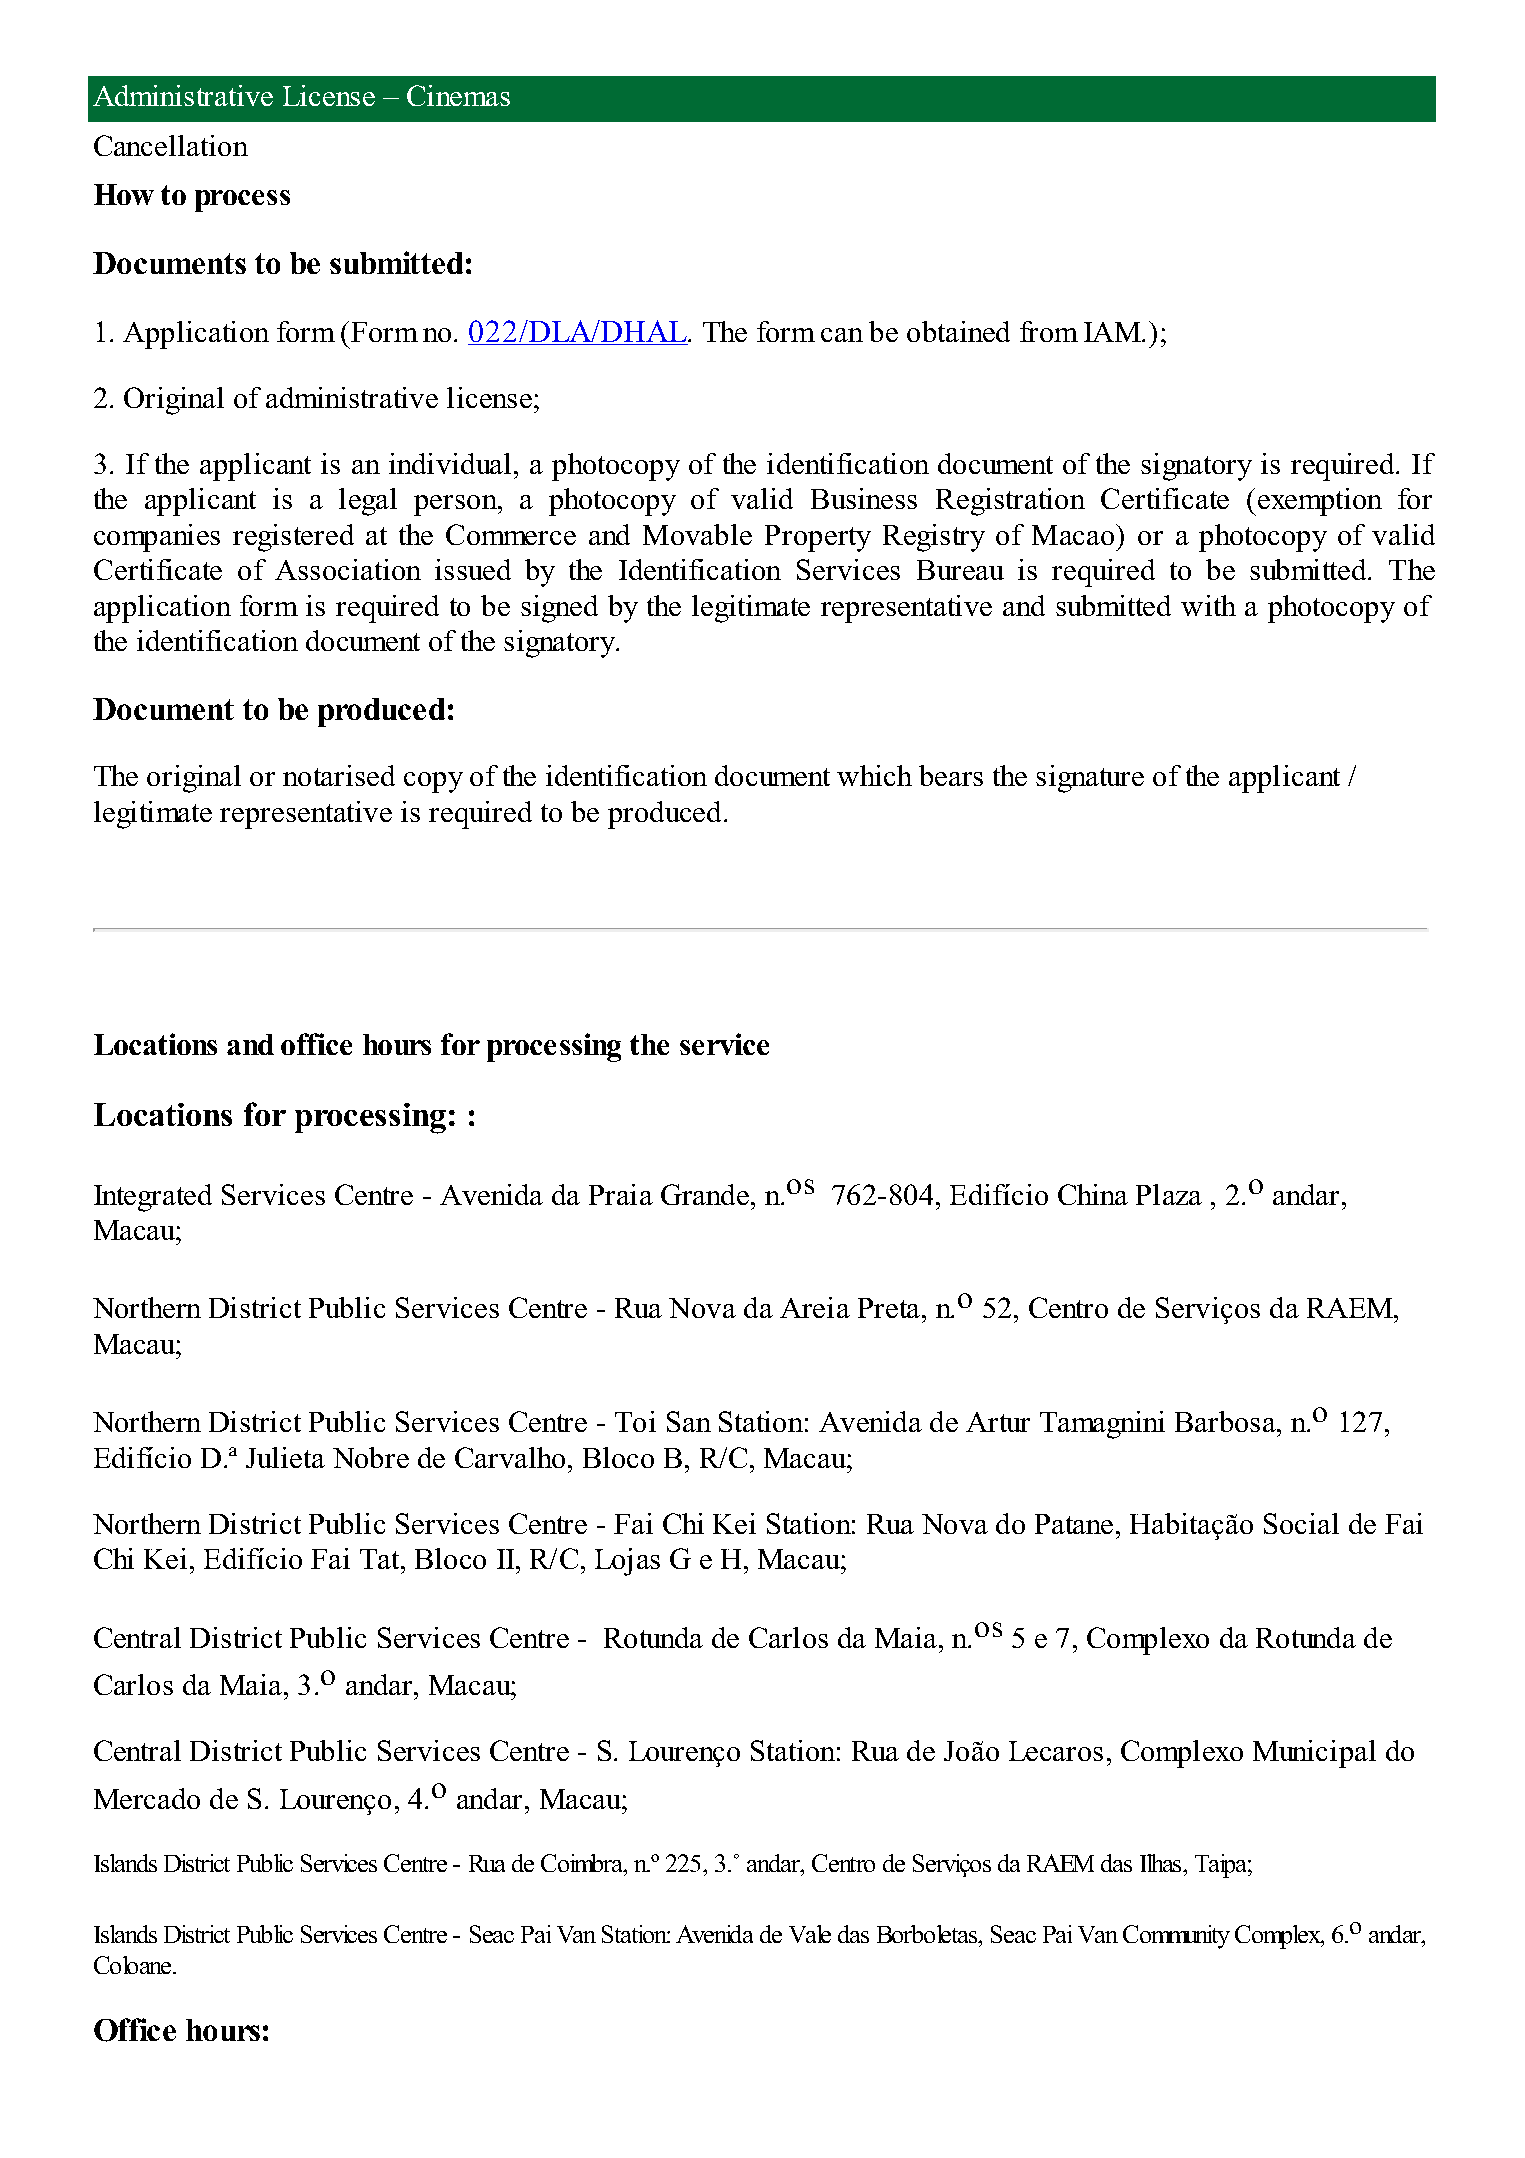 The width and height of the screenshot is (1525, 2158). What do you see at coordinates (1320, 502) in the screenshot?
I see `exemption` at bounding box center [1320, 502].
